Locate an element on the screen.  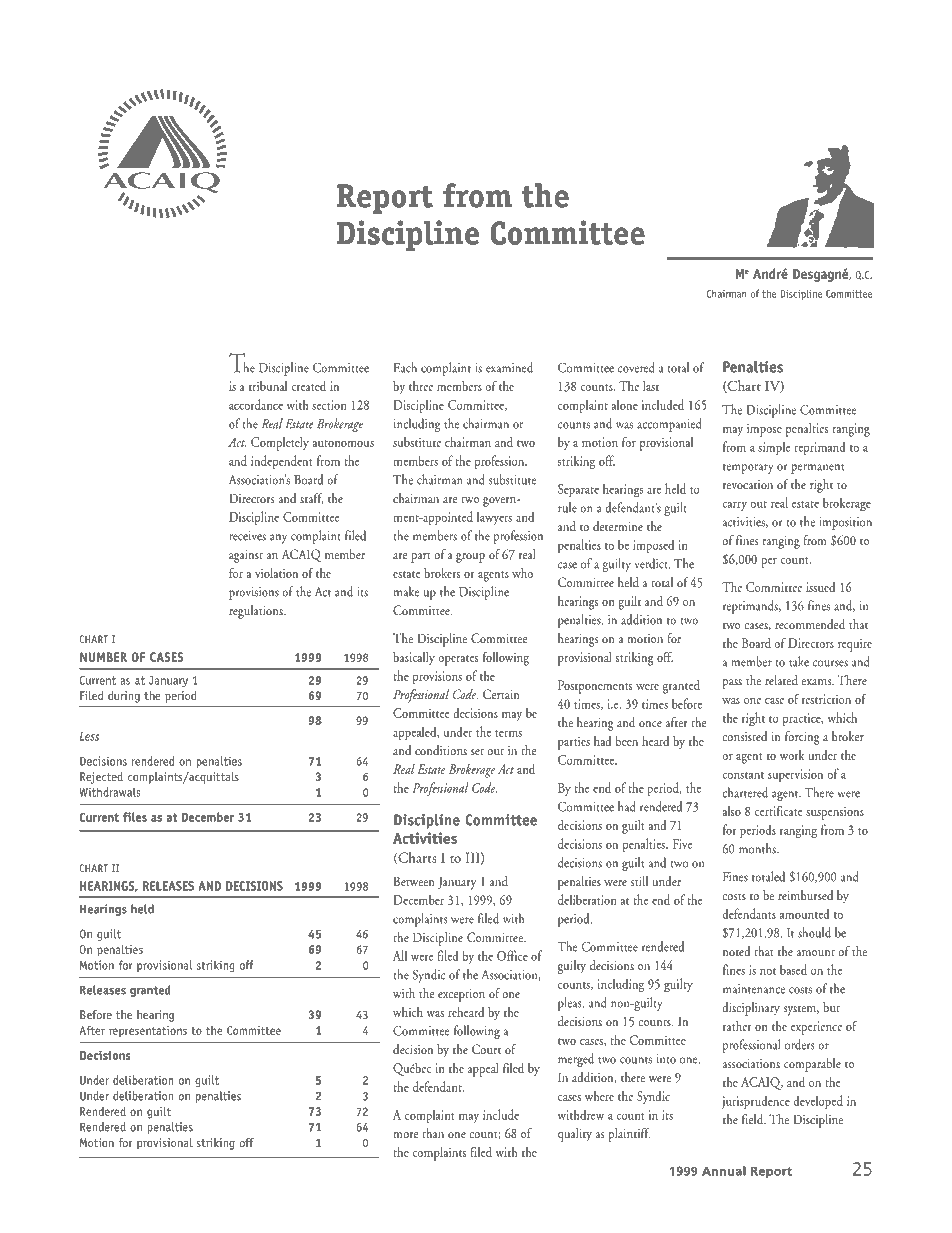
Between is located at coordinates (414, 881).
